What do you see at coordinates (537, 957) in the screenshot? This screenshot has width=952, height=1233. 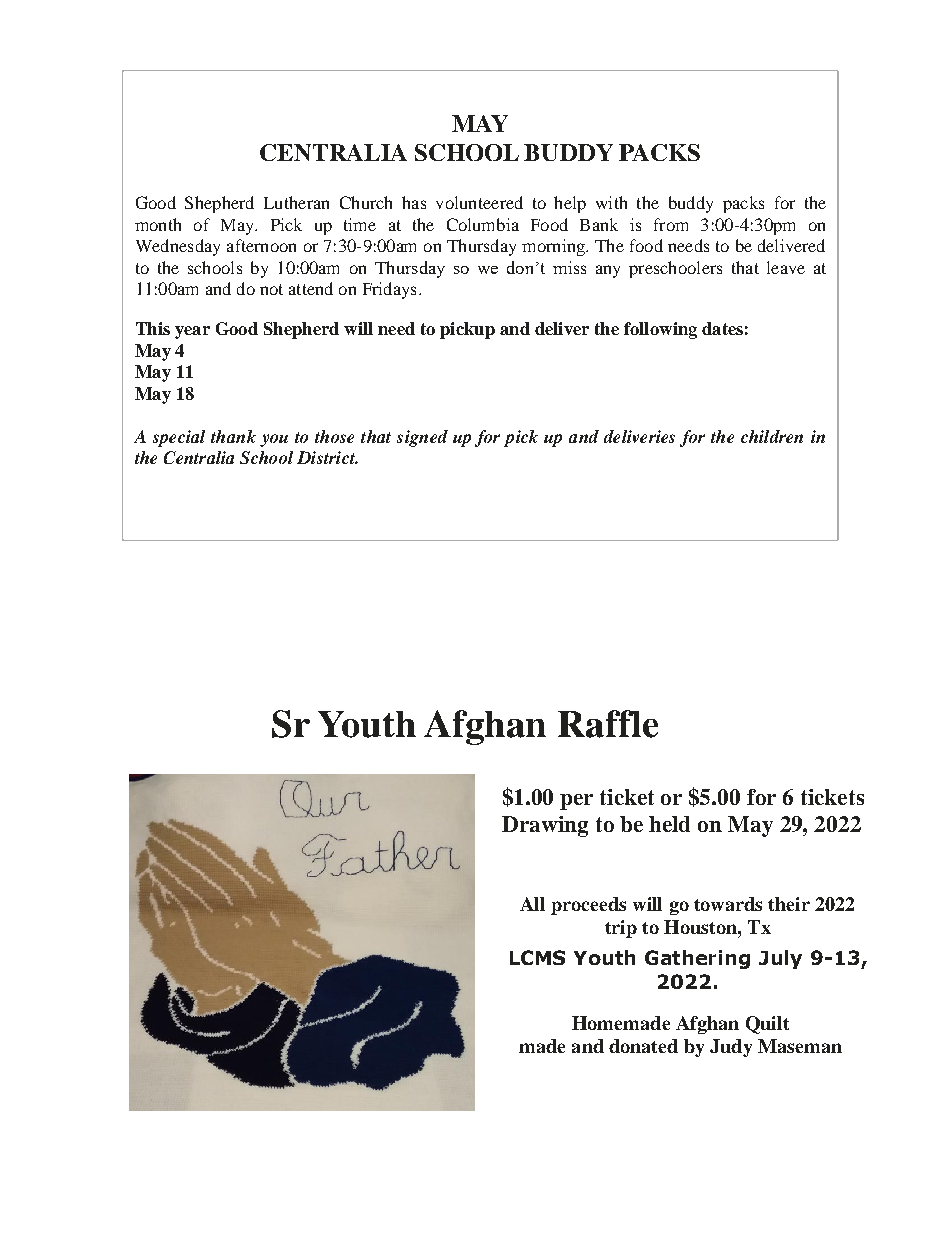 I see `LCMS` at bounding box center [537, 957].
